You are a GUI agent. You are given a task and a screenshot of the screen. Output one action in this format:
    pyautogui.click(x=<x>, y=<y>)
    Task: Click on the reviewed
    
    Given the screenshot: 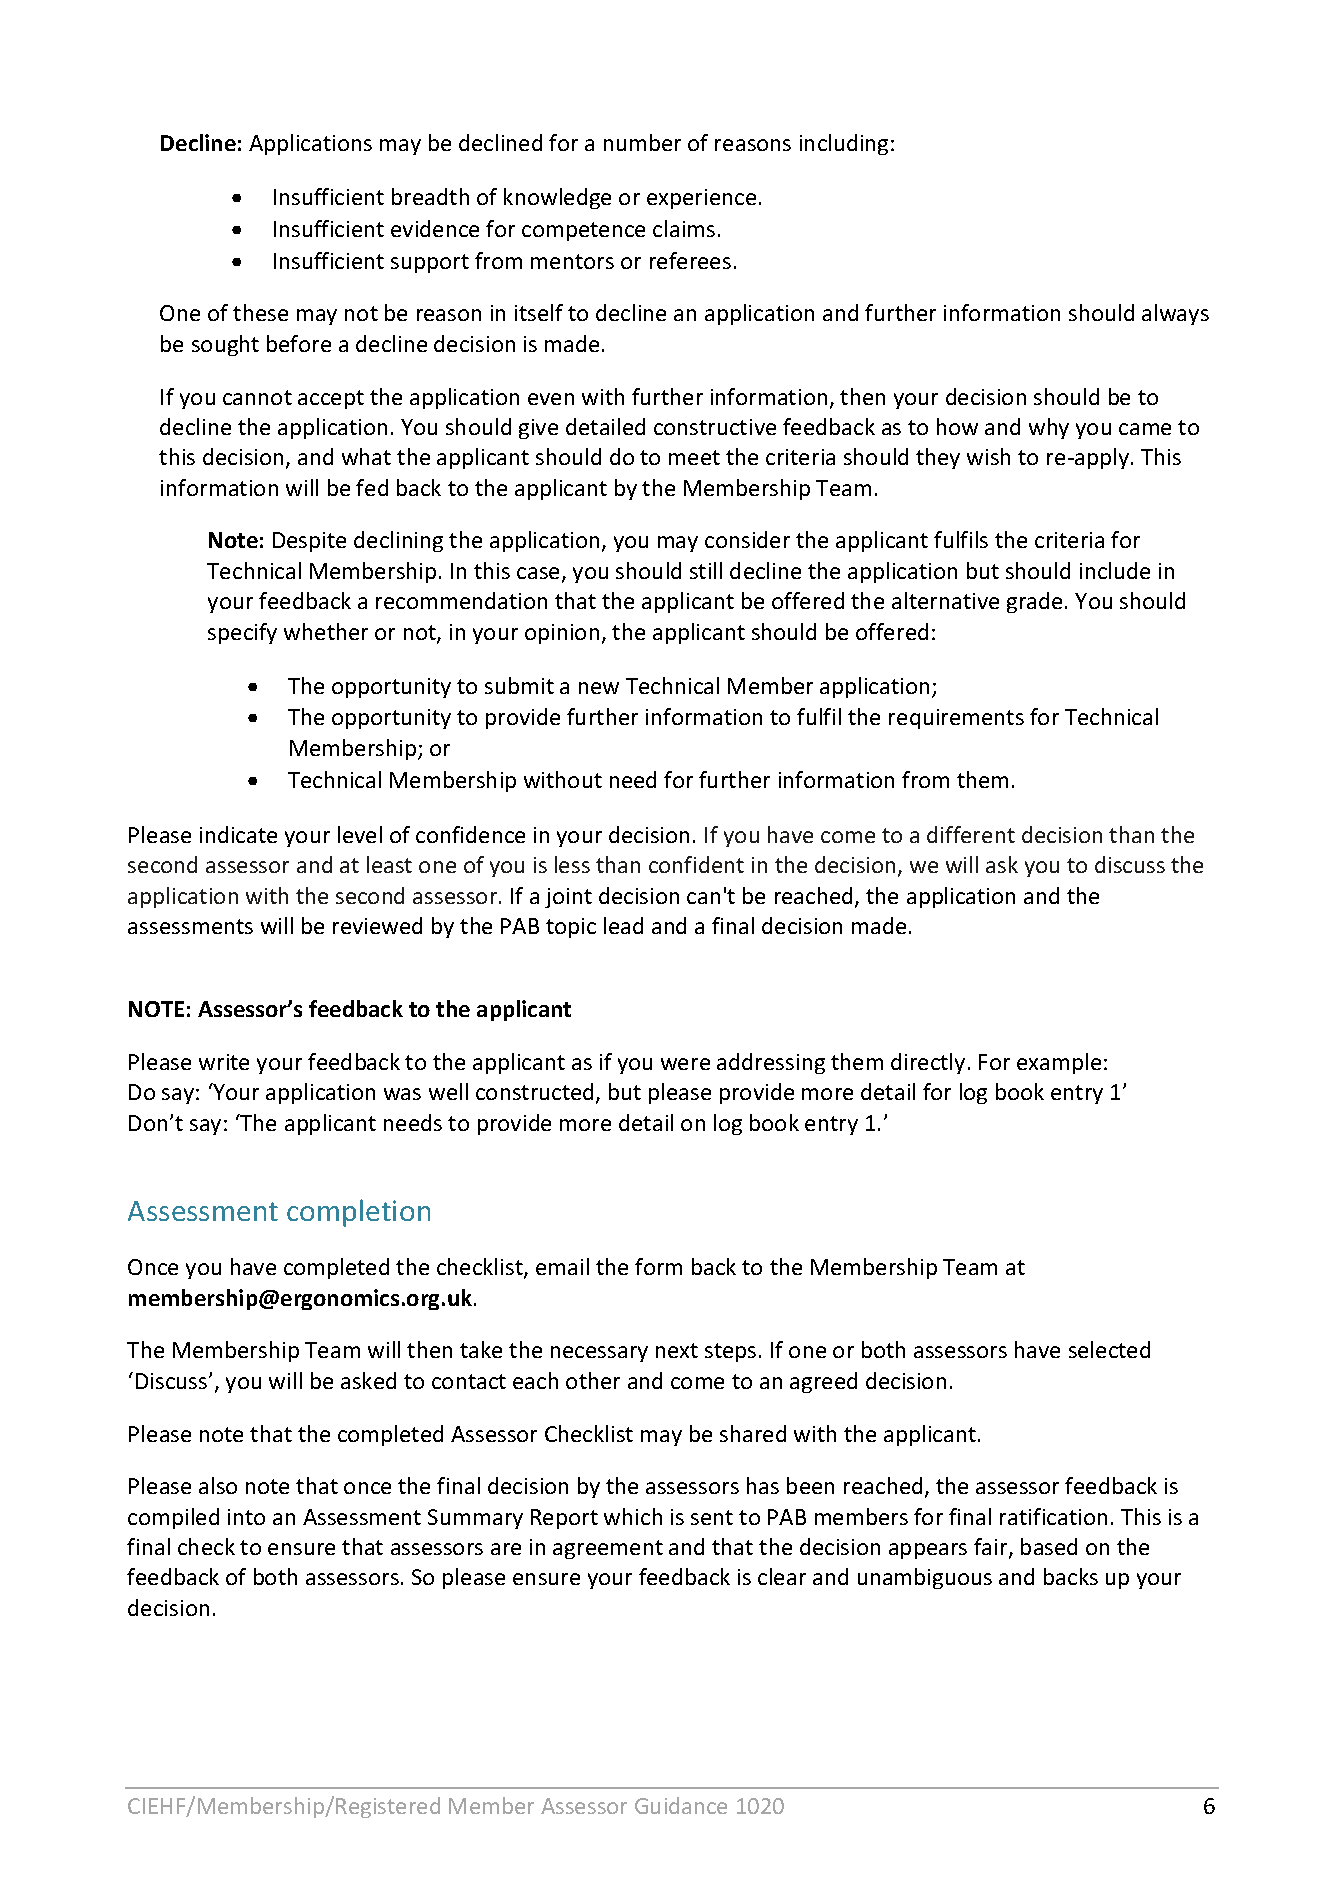 What is the action you would take?
    pyautogui.click(x=377, y=925)
